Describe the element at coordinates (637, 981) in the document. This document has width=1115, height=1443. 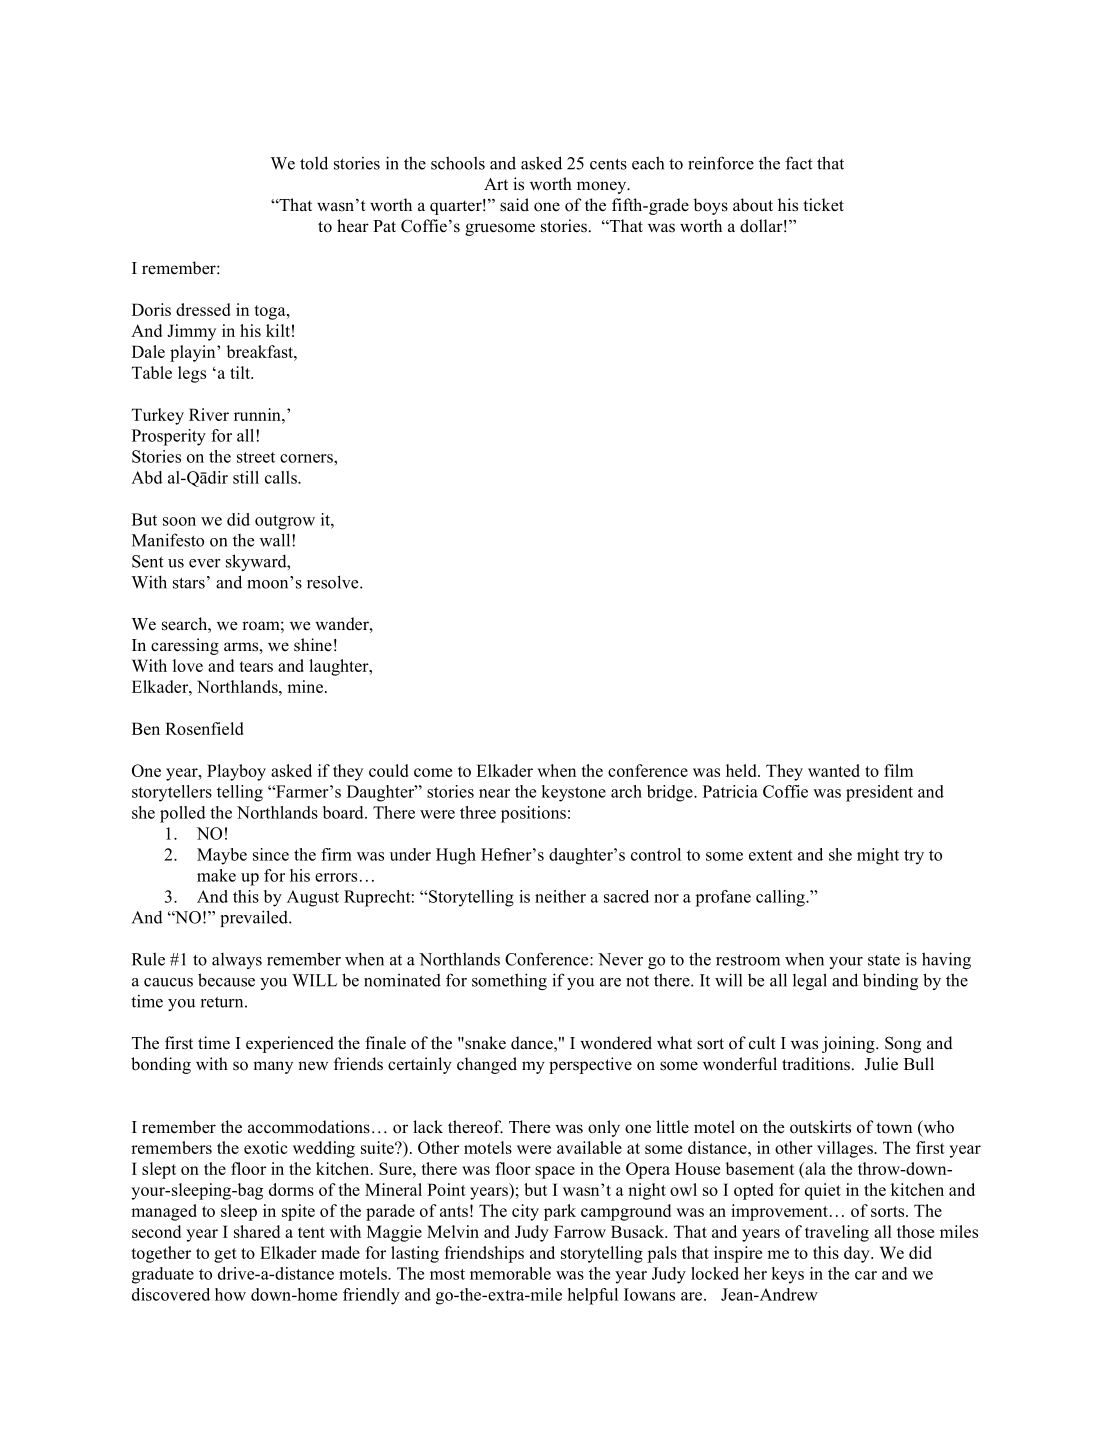
I see `not` at that location.
